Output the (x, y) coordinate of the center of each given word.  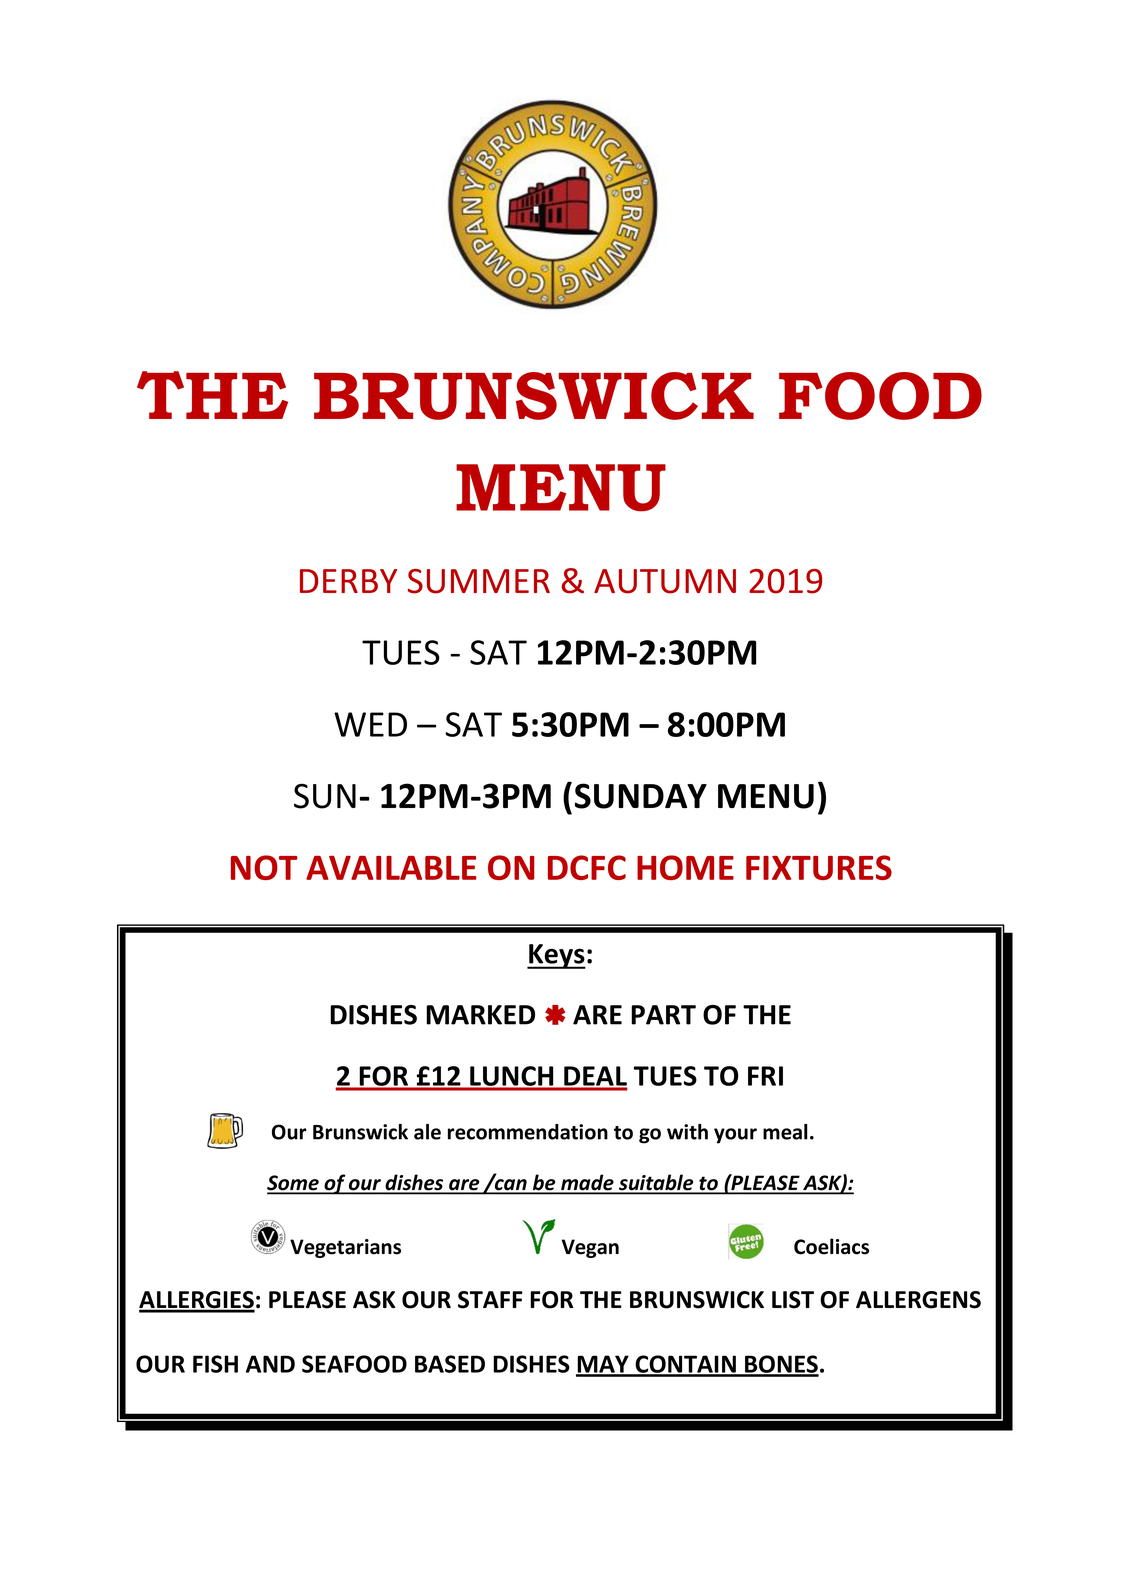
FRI (765, 1076)
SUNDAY (641, 796)
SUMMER (479, 581)
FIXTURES (819, 867)
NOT (264, 867)
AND (270, 1364)
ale (427, 1132)
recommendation (528, 1132)
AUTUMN (665, 581)
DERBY (348, 581)
